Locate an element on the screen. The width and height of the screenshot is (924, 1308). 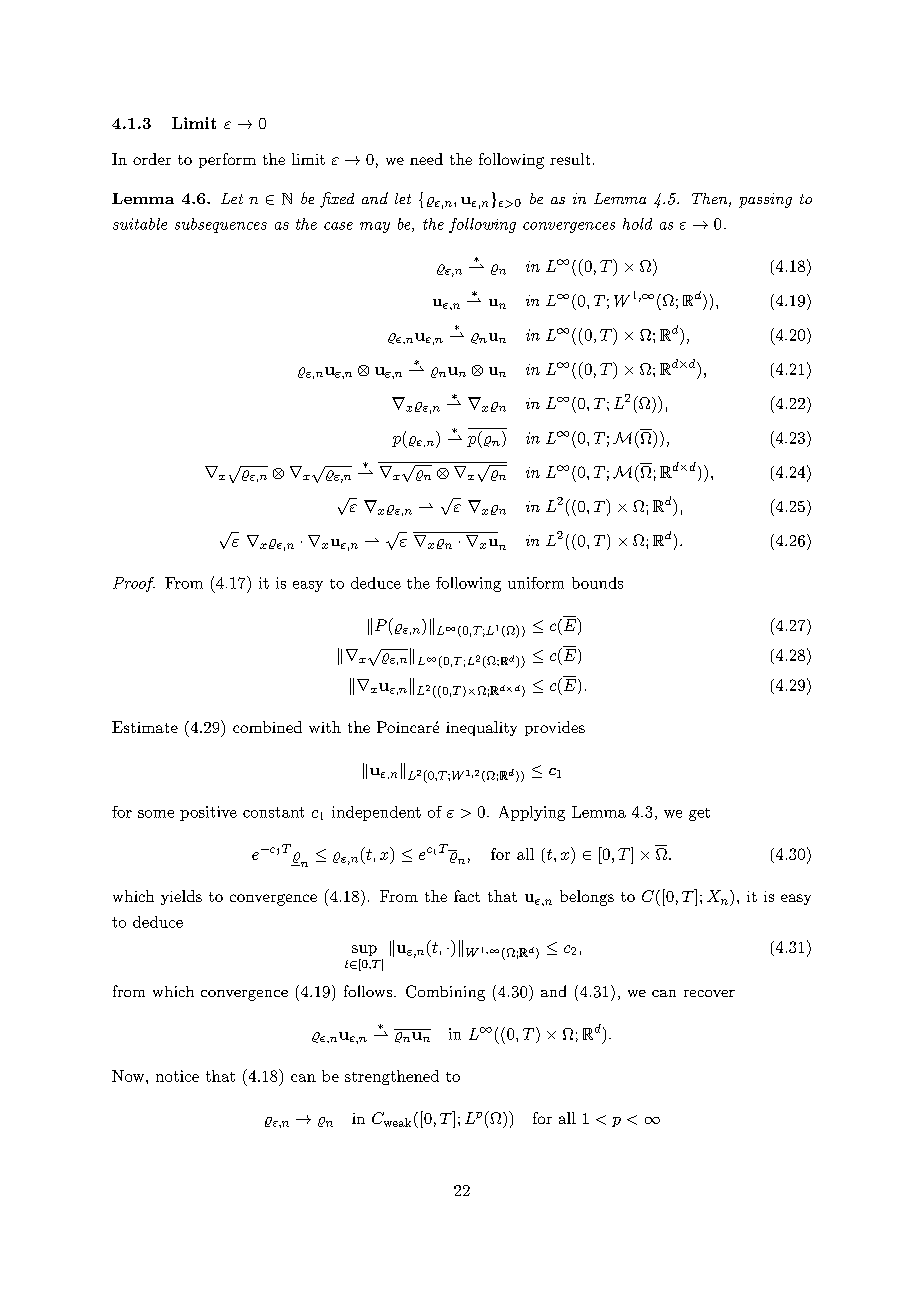
bounds is located at coordinates (597, 583).
